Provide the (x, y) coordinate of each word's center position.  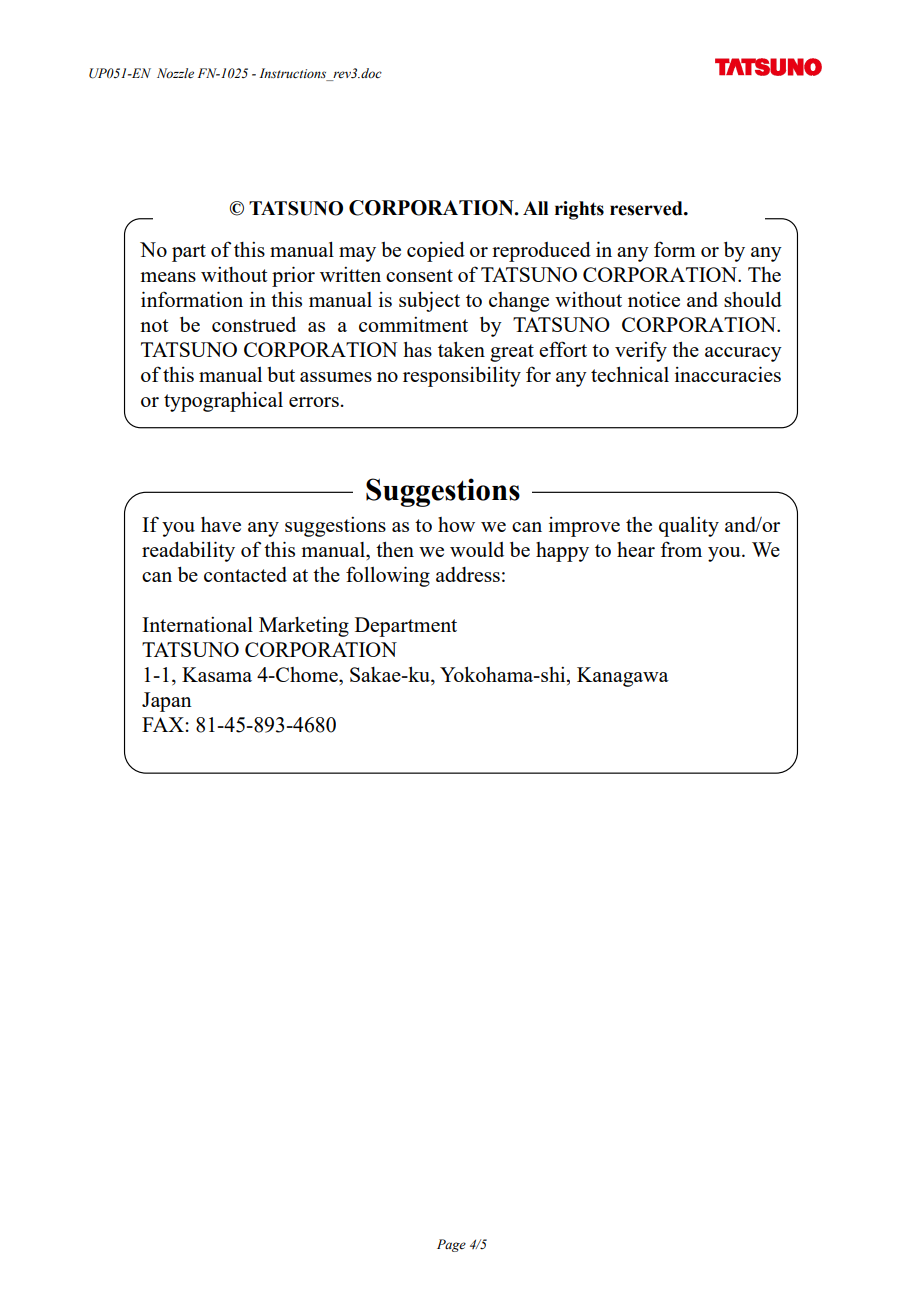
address (468, 574)
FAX (163, 724)
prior (293, 276)
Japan (167, 702)
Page (451, 1245)
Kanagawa (623, 677)
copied (436, 252)
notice (654, 299)
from (681, 549)
